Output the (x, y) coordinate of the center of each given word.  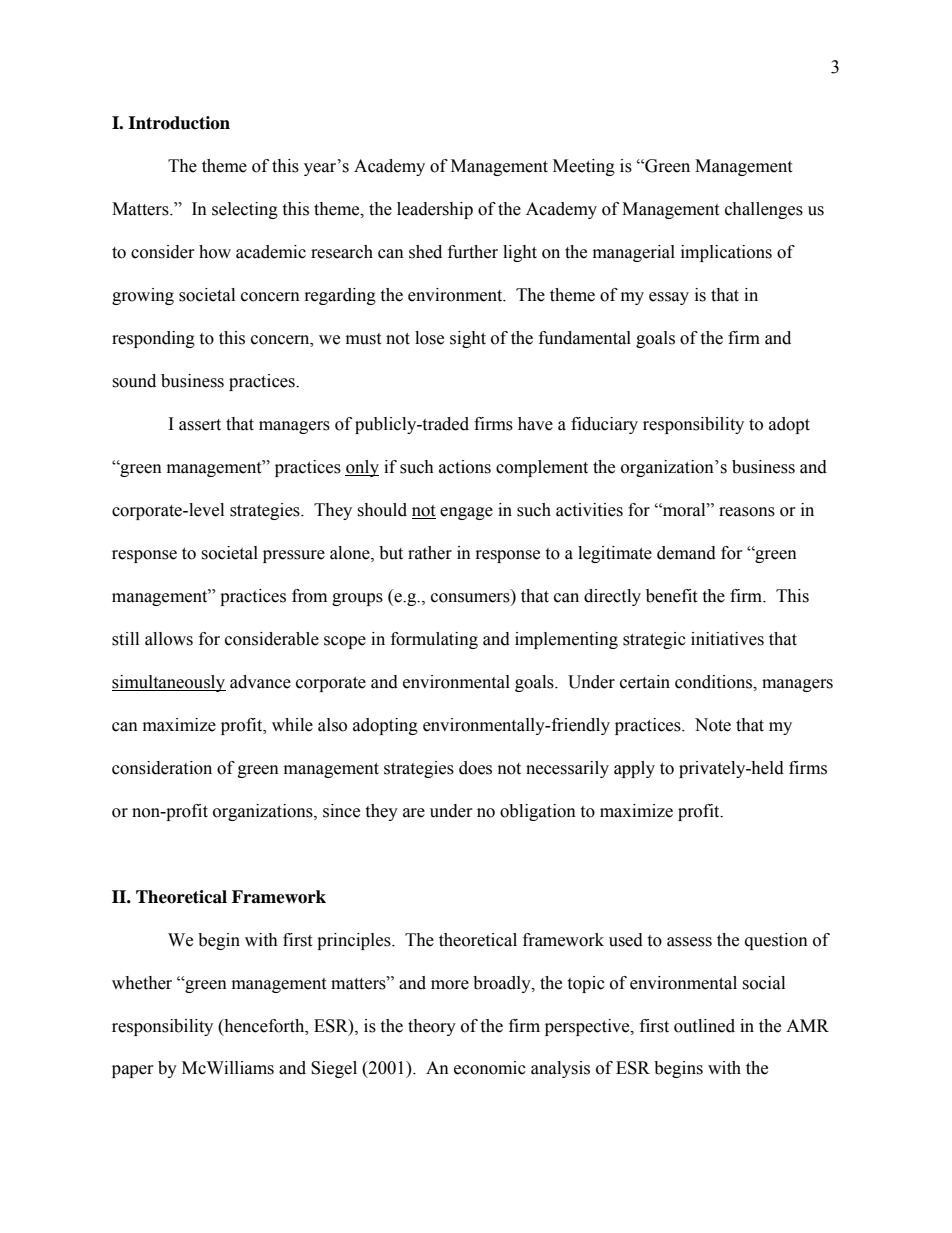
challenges (764, 210)
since (341, 811)
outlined (704, 1026)
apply (634, 769)
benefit (671, 596)
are (414, 813)
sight (468, 339)
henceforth (264, 1026)
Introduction (179, 123)
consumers (471, 599)
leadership (435, 210)
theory (432, 1027)
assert (200, 425)
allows (169, 639)
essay (669, 298)
